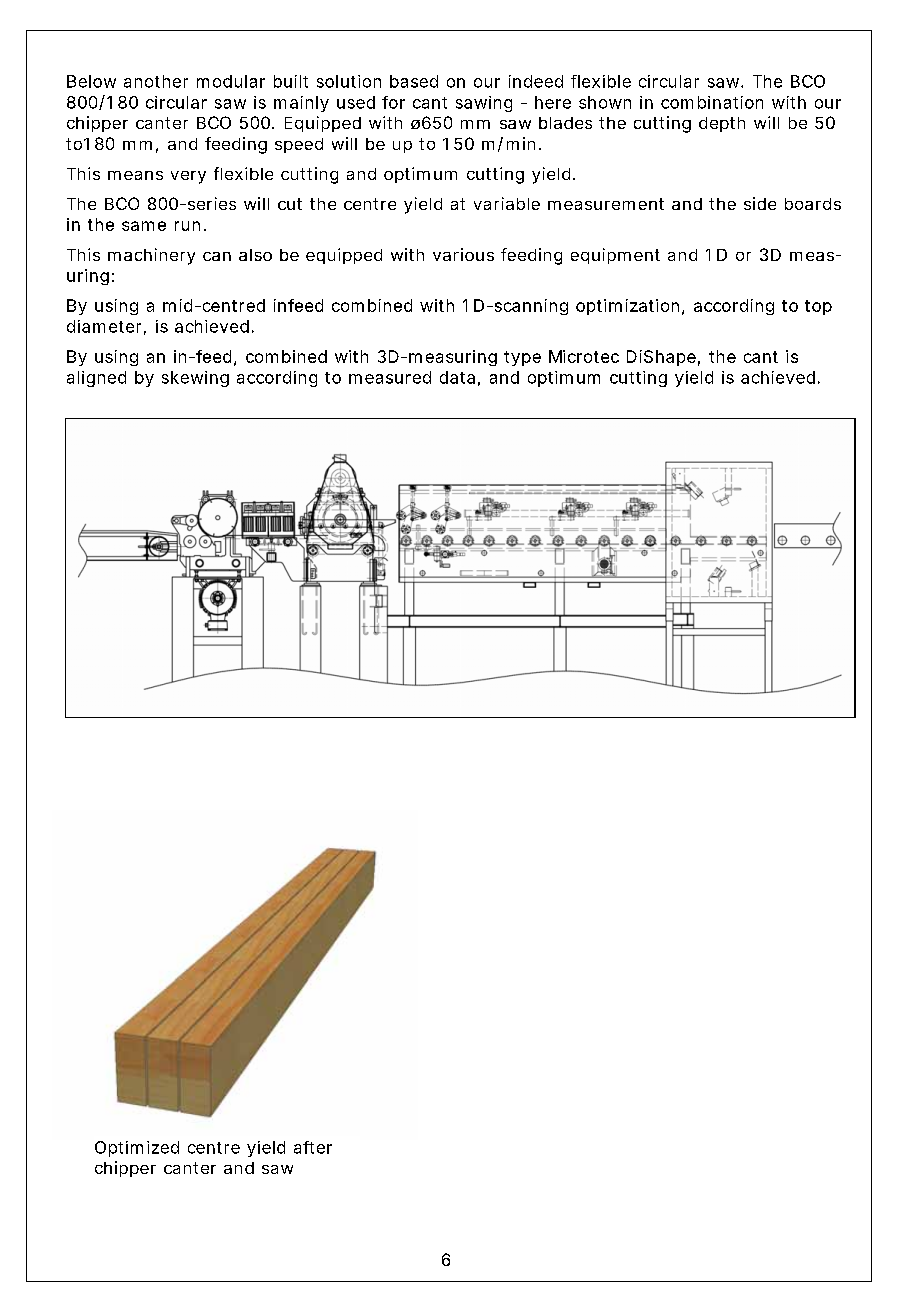 Image resolution: width=924 pixels, height=1308 pixels. I want to click on type, so click(522, 358).
